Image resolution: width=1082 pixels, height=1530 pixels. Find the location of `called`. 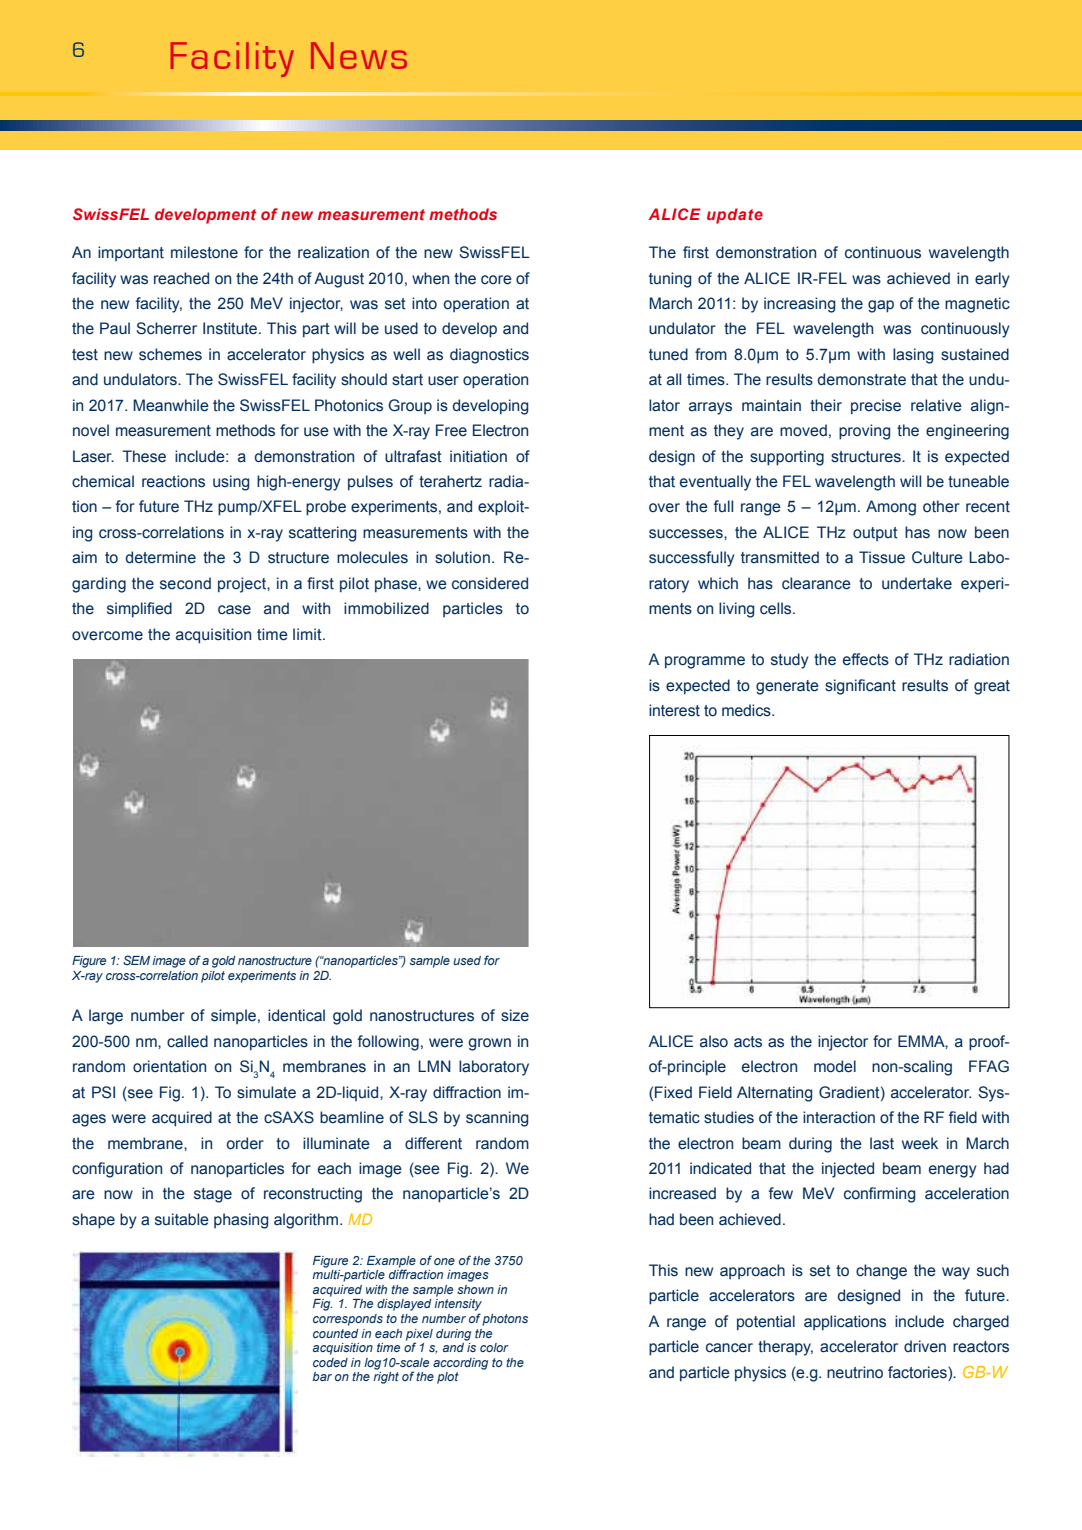

called is located at coordinates (187, 1041).
